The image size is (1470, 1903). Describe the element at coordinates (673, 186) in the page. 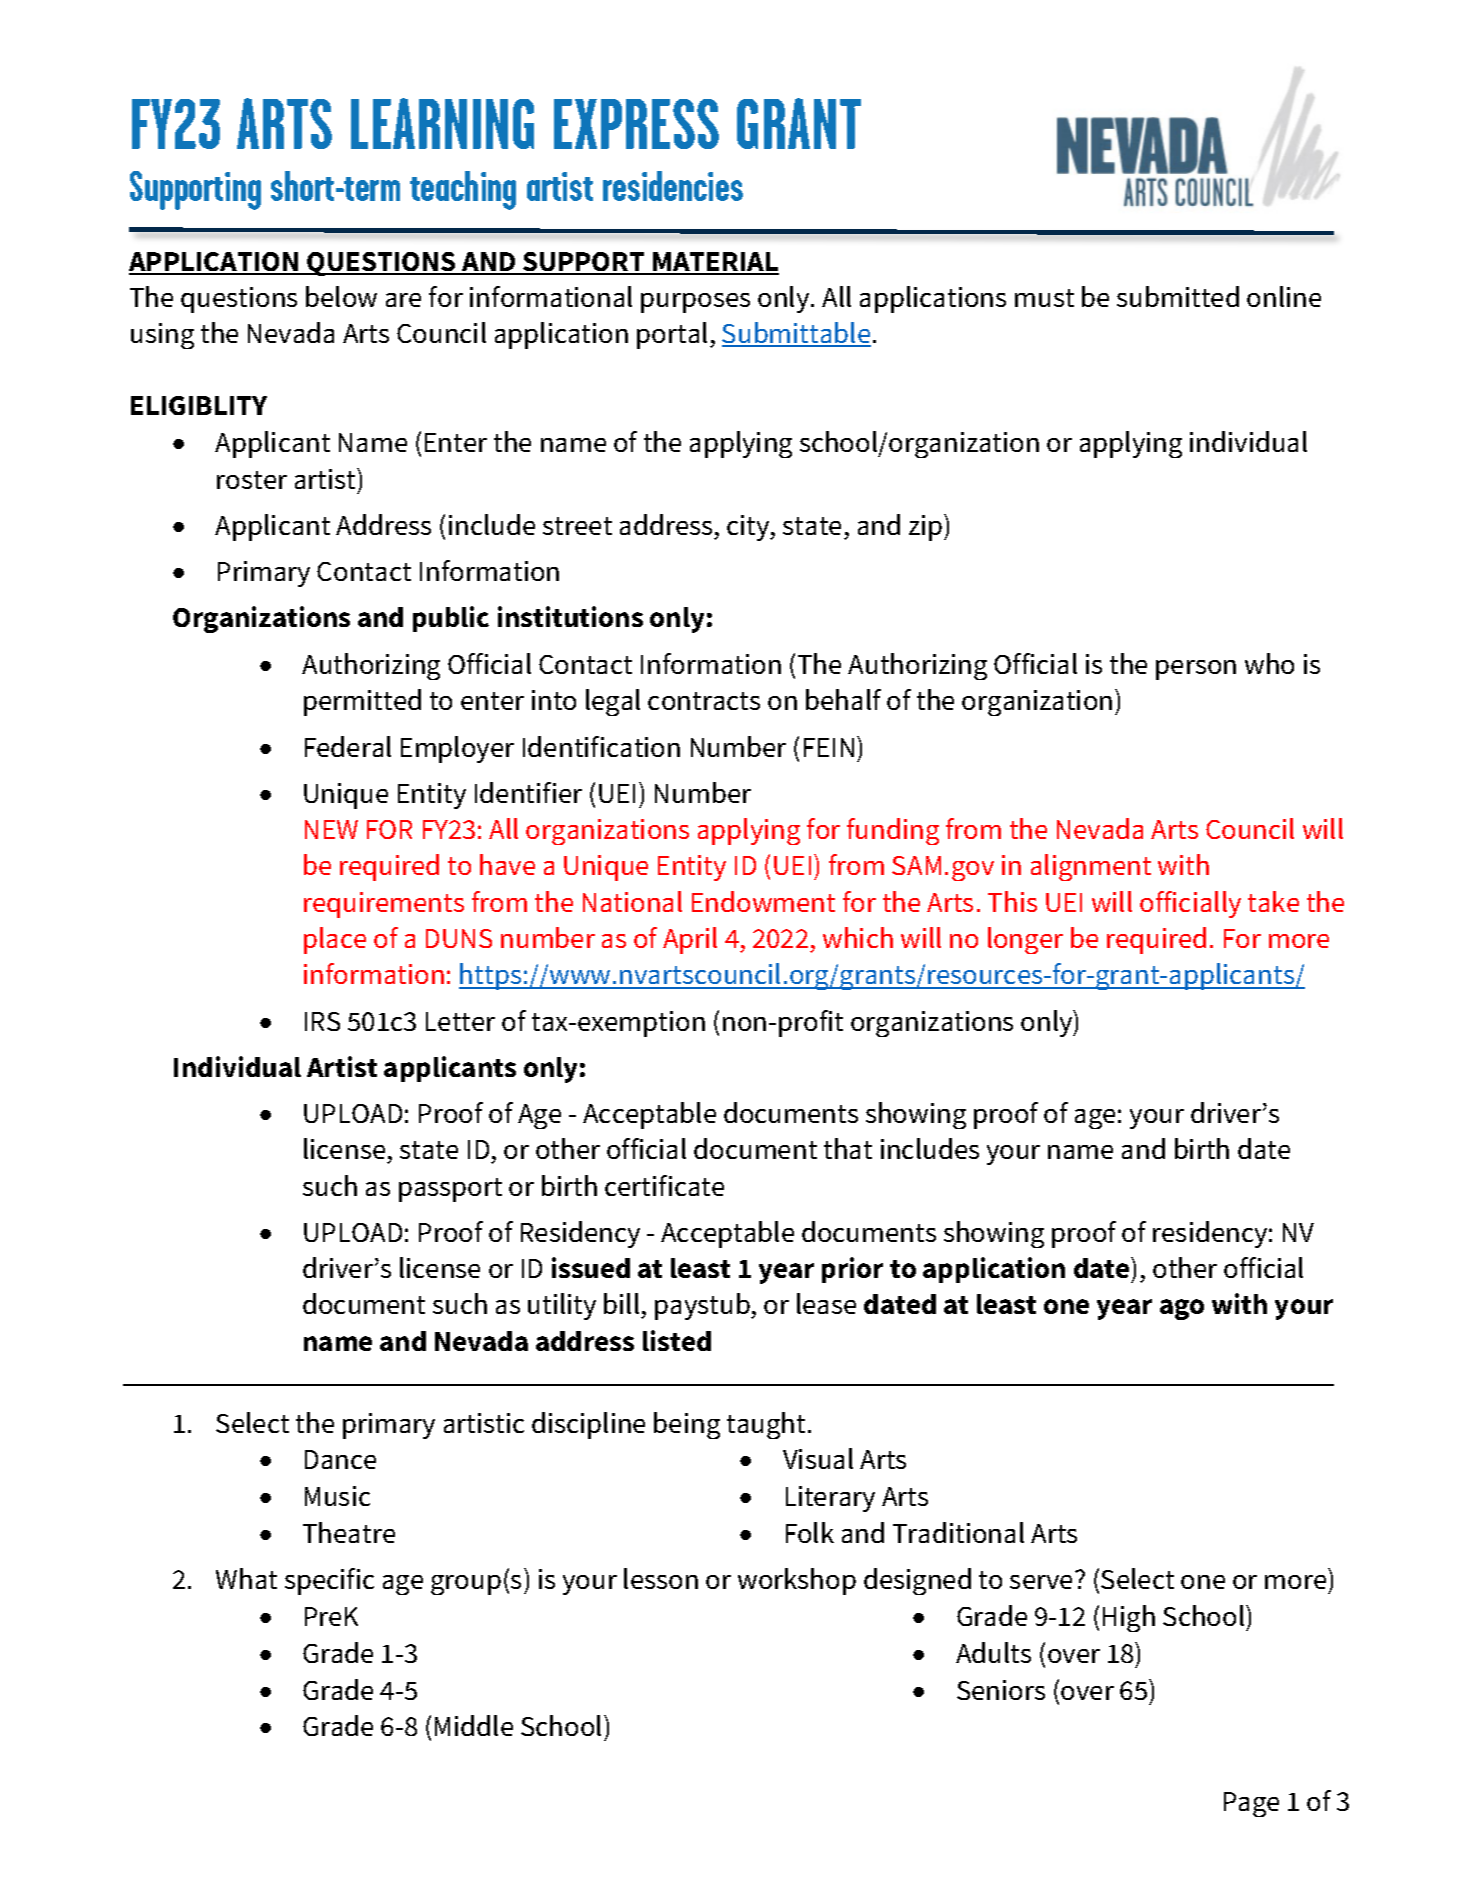

I see `residencies` at that location.
